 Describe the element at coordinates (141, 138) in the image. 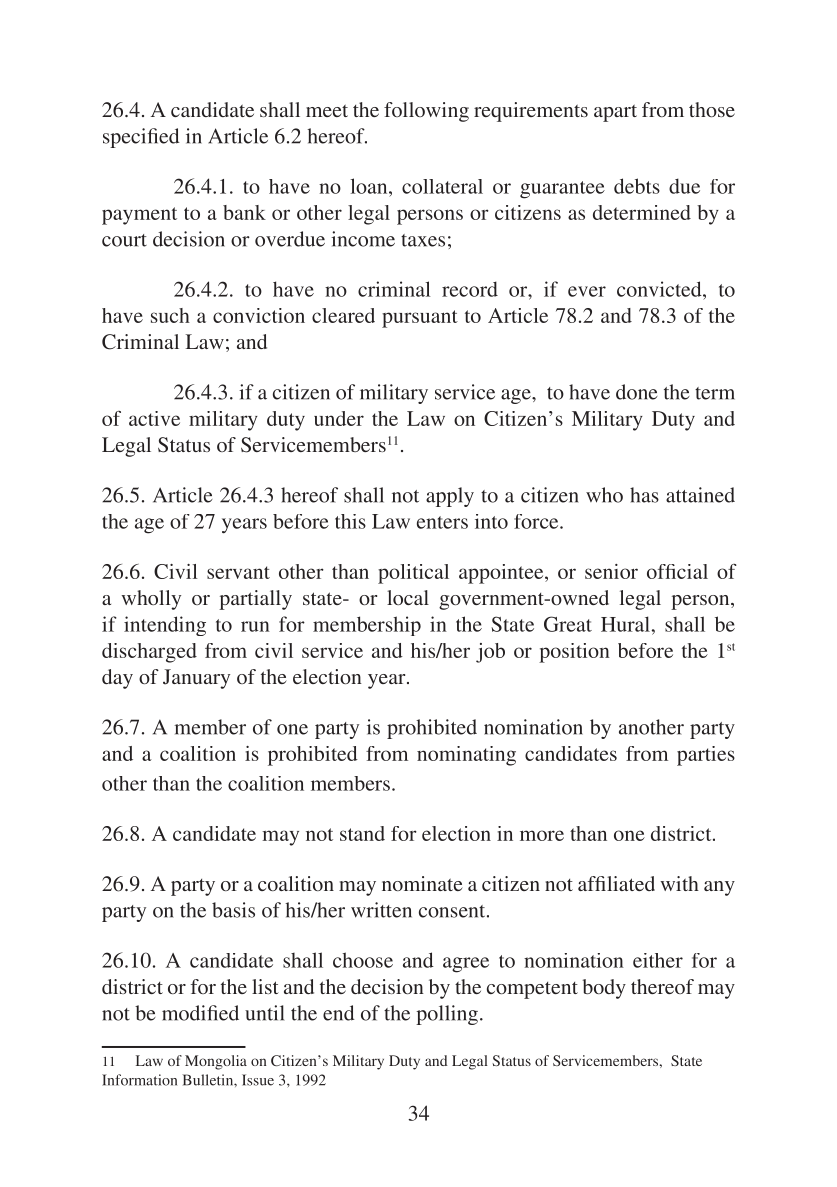

I see `specified` at that location.
